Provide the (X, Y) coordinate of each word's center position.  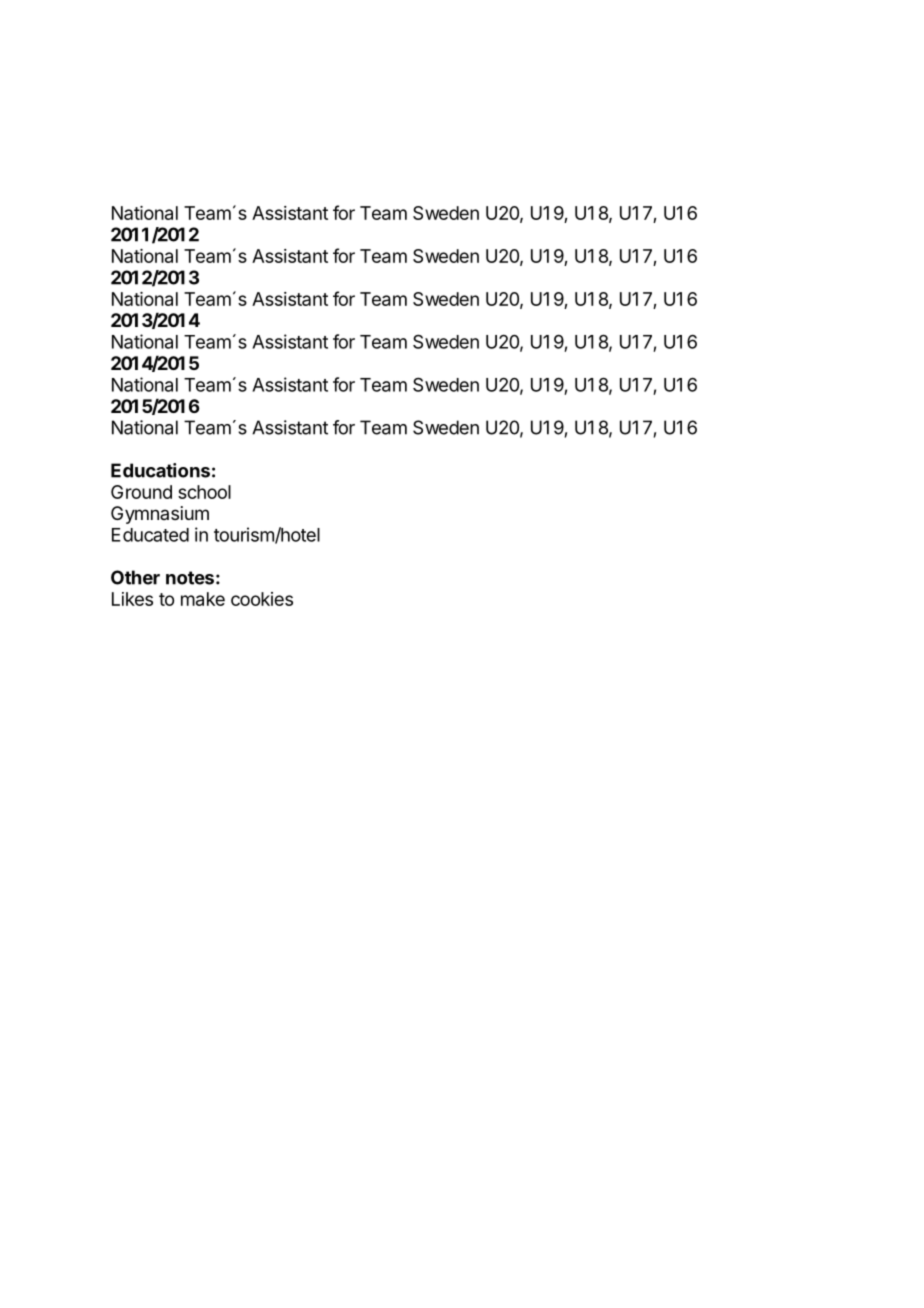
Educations (160, 470)
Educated (150, 535)
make (203, 599)
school (204, 492)
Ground (141, 492)
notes (190, 578)
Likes (132, 599)
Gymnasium (160, 515)
